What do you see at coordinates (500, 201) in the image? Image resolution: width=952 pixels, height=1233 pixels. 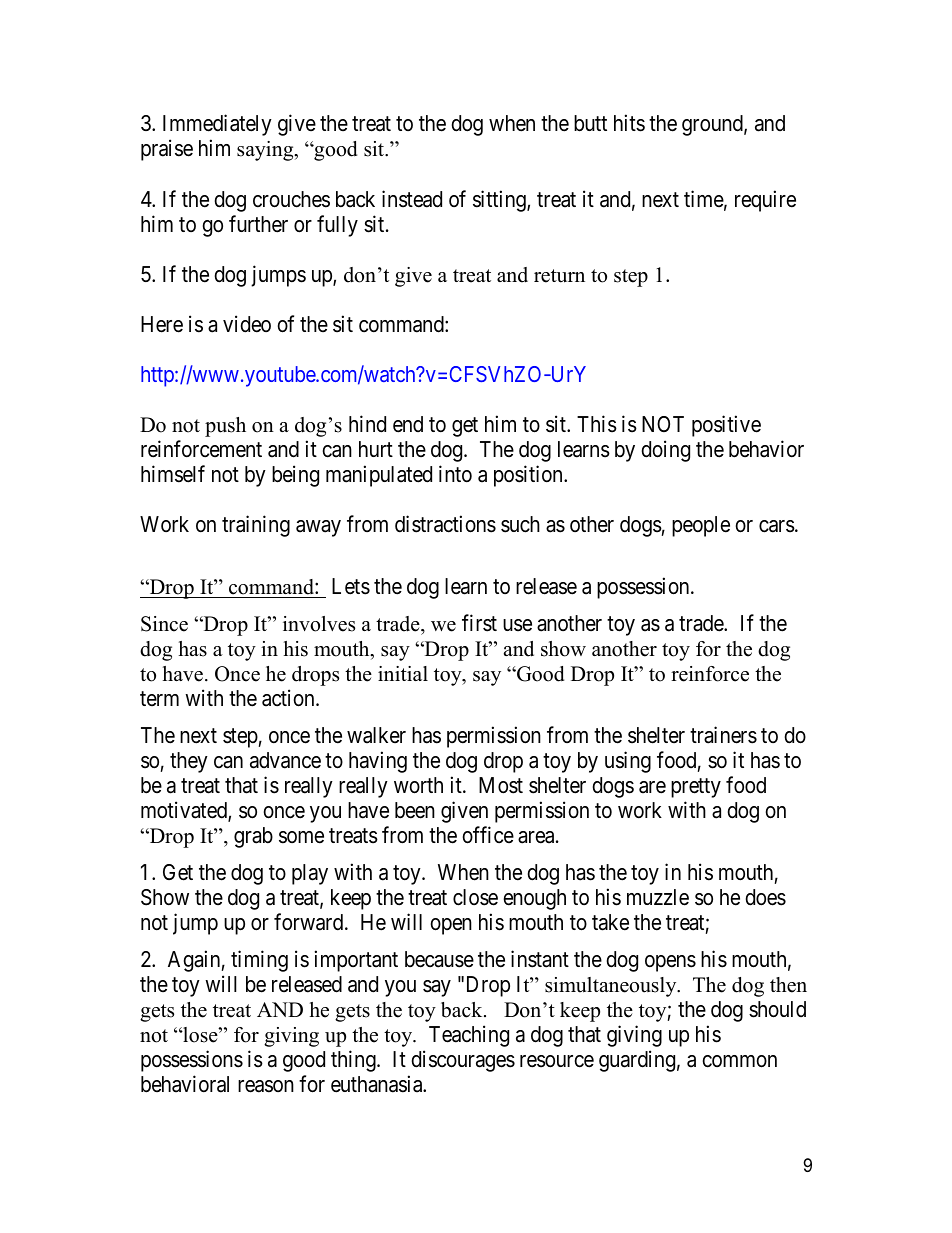 I see `sitting` at bounding box center [500, 201].
